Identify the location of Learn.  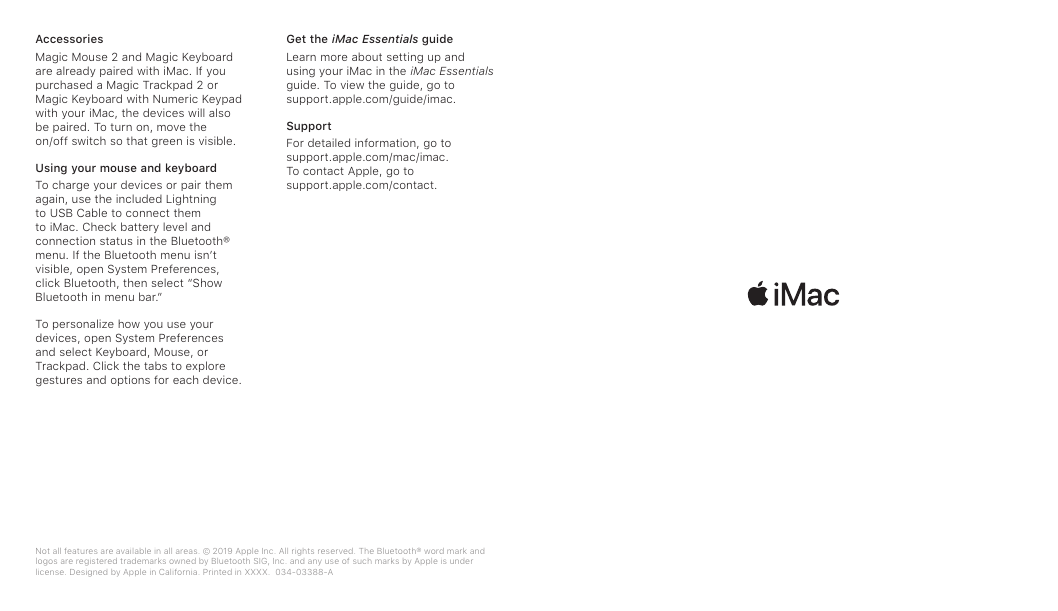
(301, 57).
